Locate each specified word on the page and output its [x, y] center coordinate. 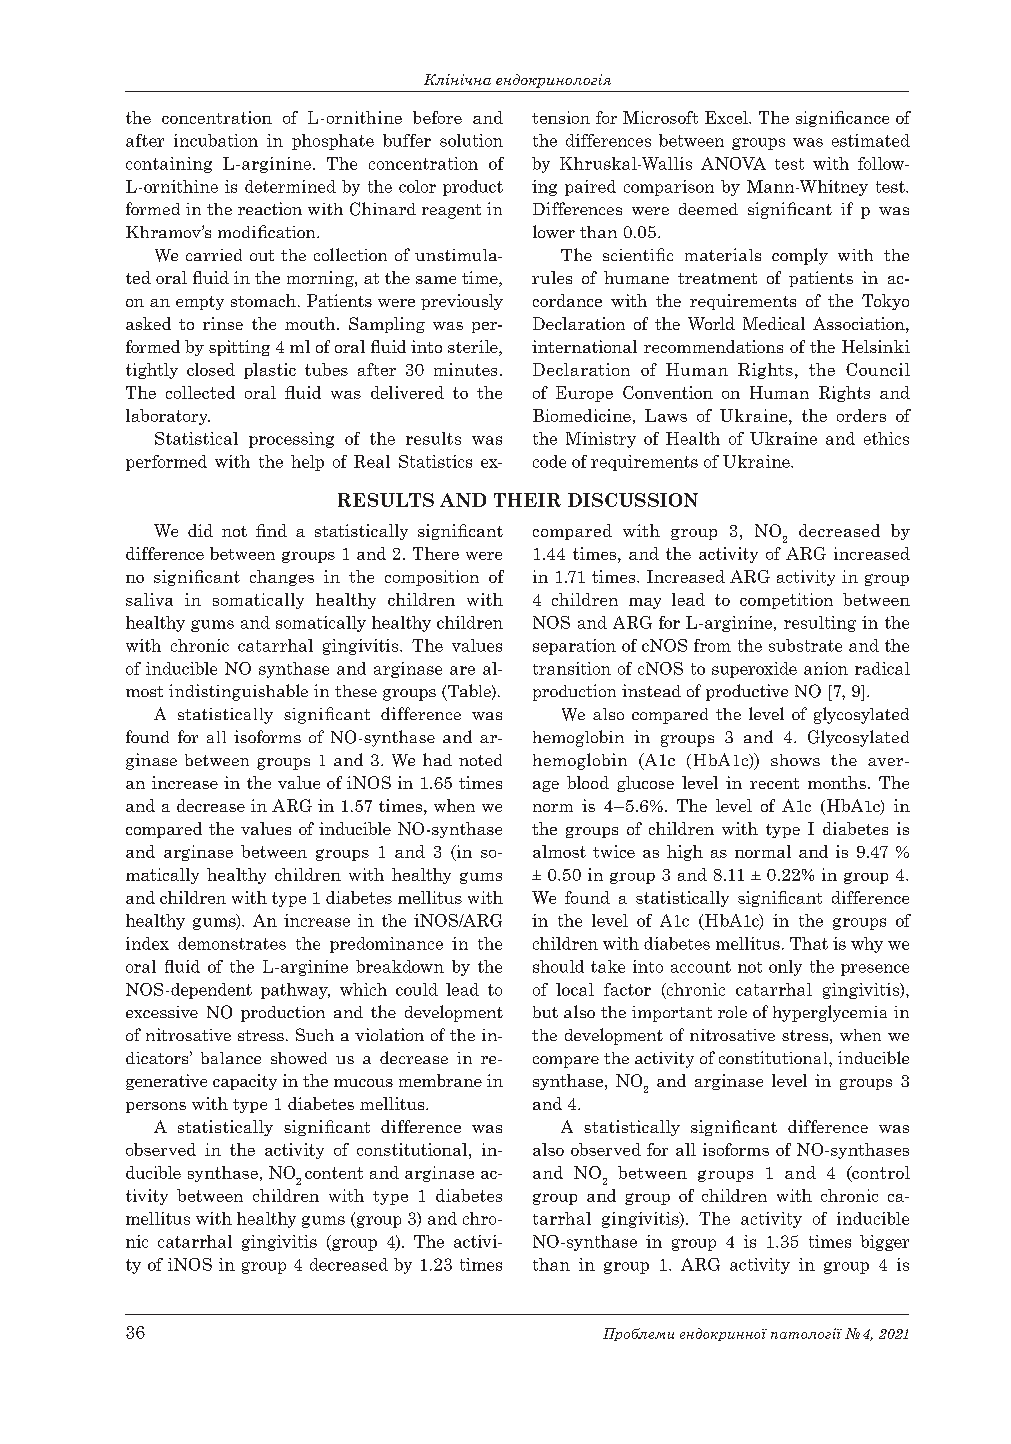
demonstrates [232, 943]
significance [842, 119]
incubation [216, 140]
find [271, 530]
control [880, 1173]
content [334, 1173]
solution [471, 140]
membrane [440, 1080]
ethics [886, 438]
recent [774, 783]
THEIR [527, 500]
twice [614, 851]
